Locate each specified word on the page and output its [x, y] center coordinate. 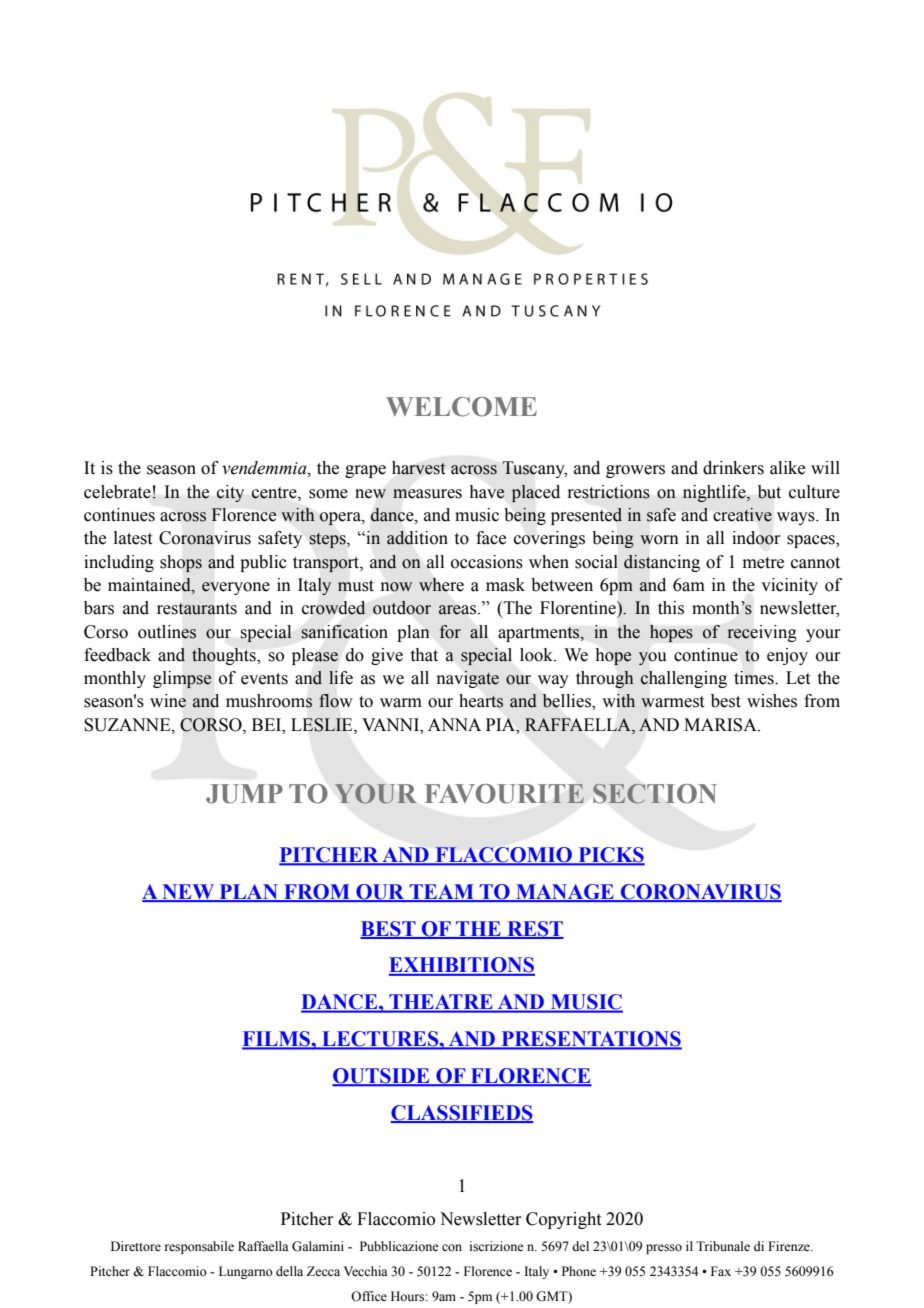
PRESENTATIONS [590, 1040]
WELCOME [461, 407]
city [230, 493]
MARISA [721, 725]
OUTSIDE [382, 1077]
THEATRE [441, 1003]
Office [369, 1296]
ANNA [454, 724]
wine [168, 701]
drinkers [733, 468]
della [289, 1271]
